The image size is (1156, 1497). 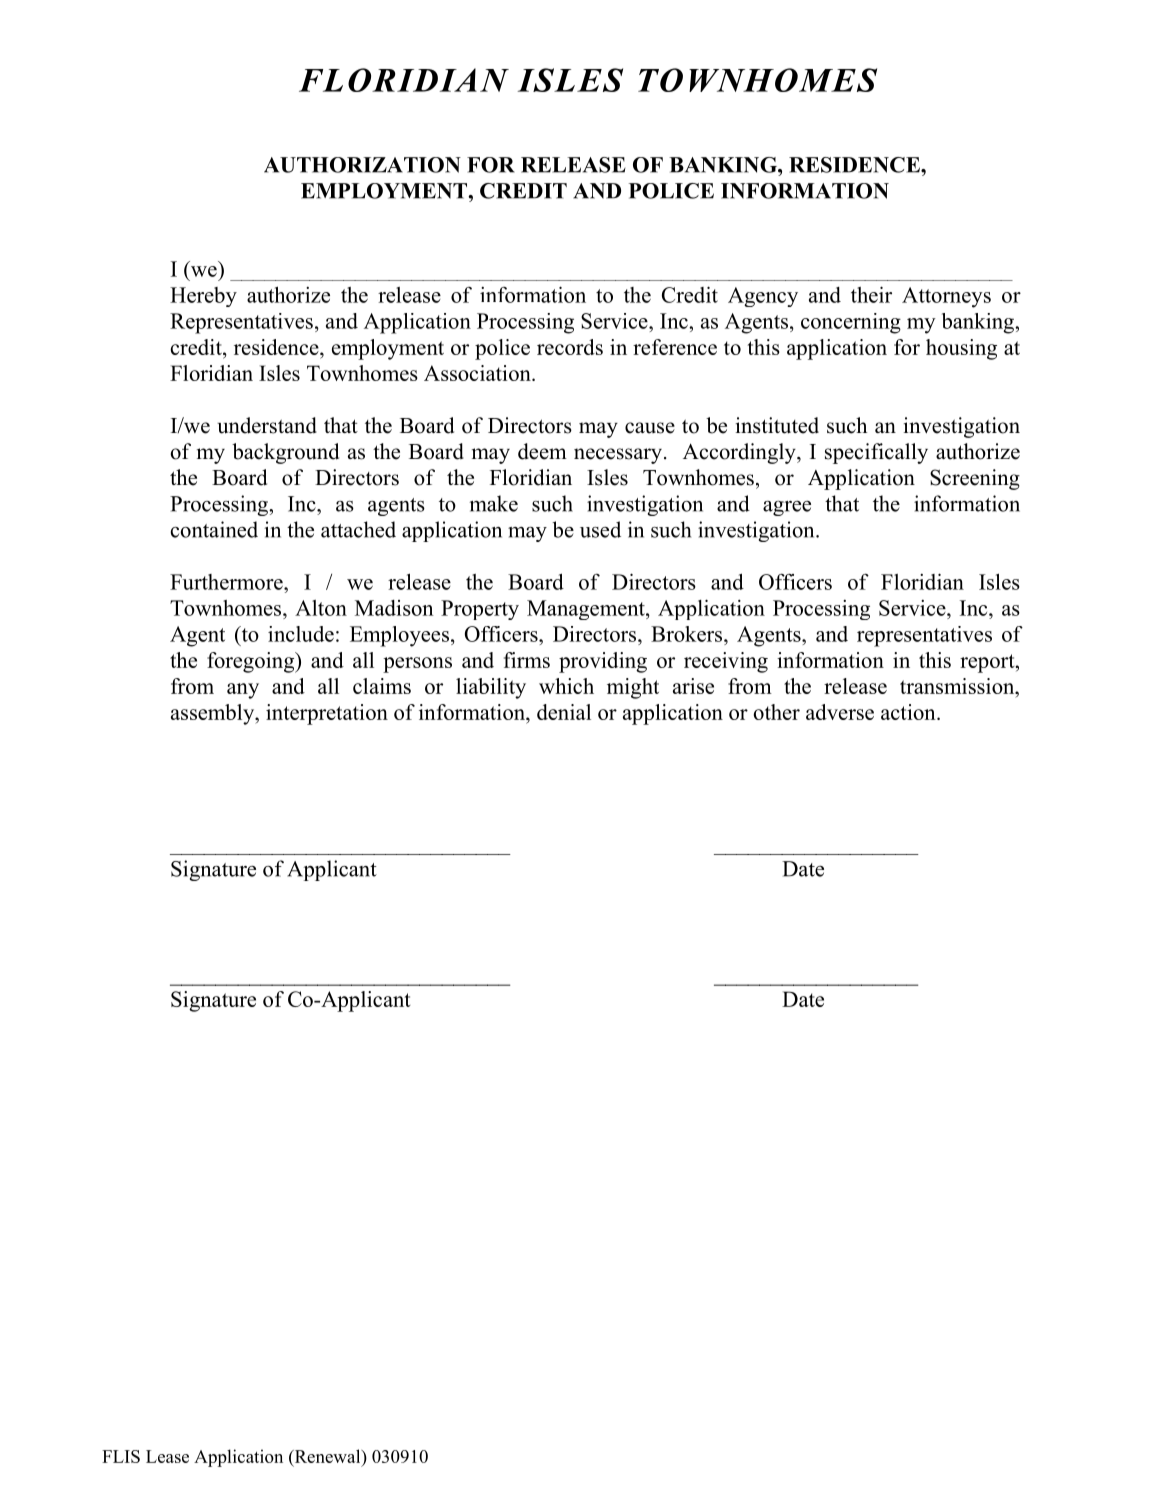 I want to click on action, so click(x=909, y=712).
